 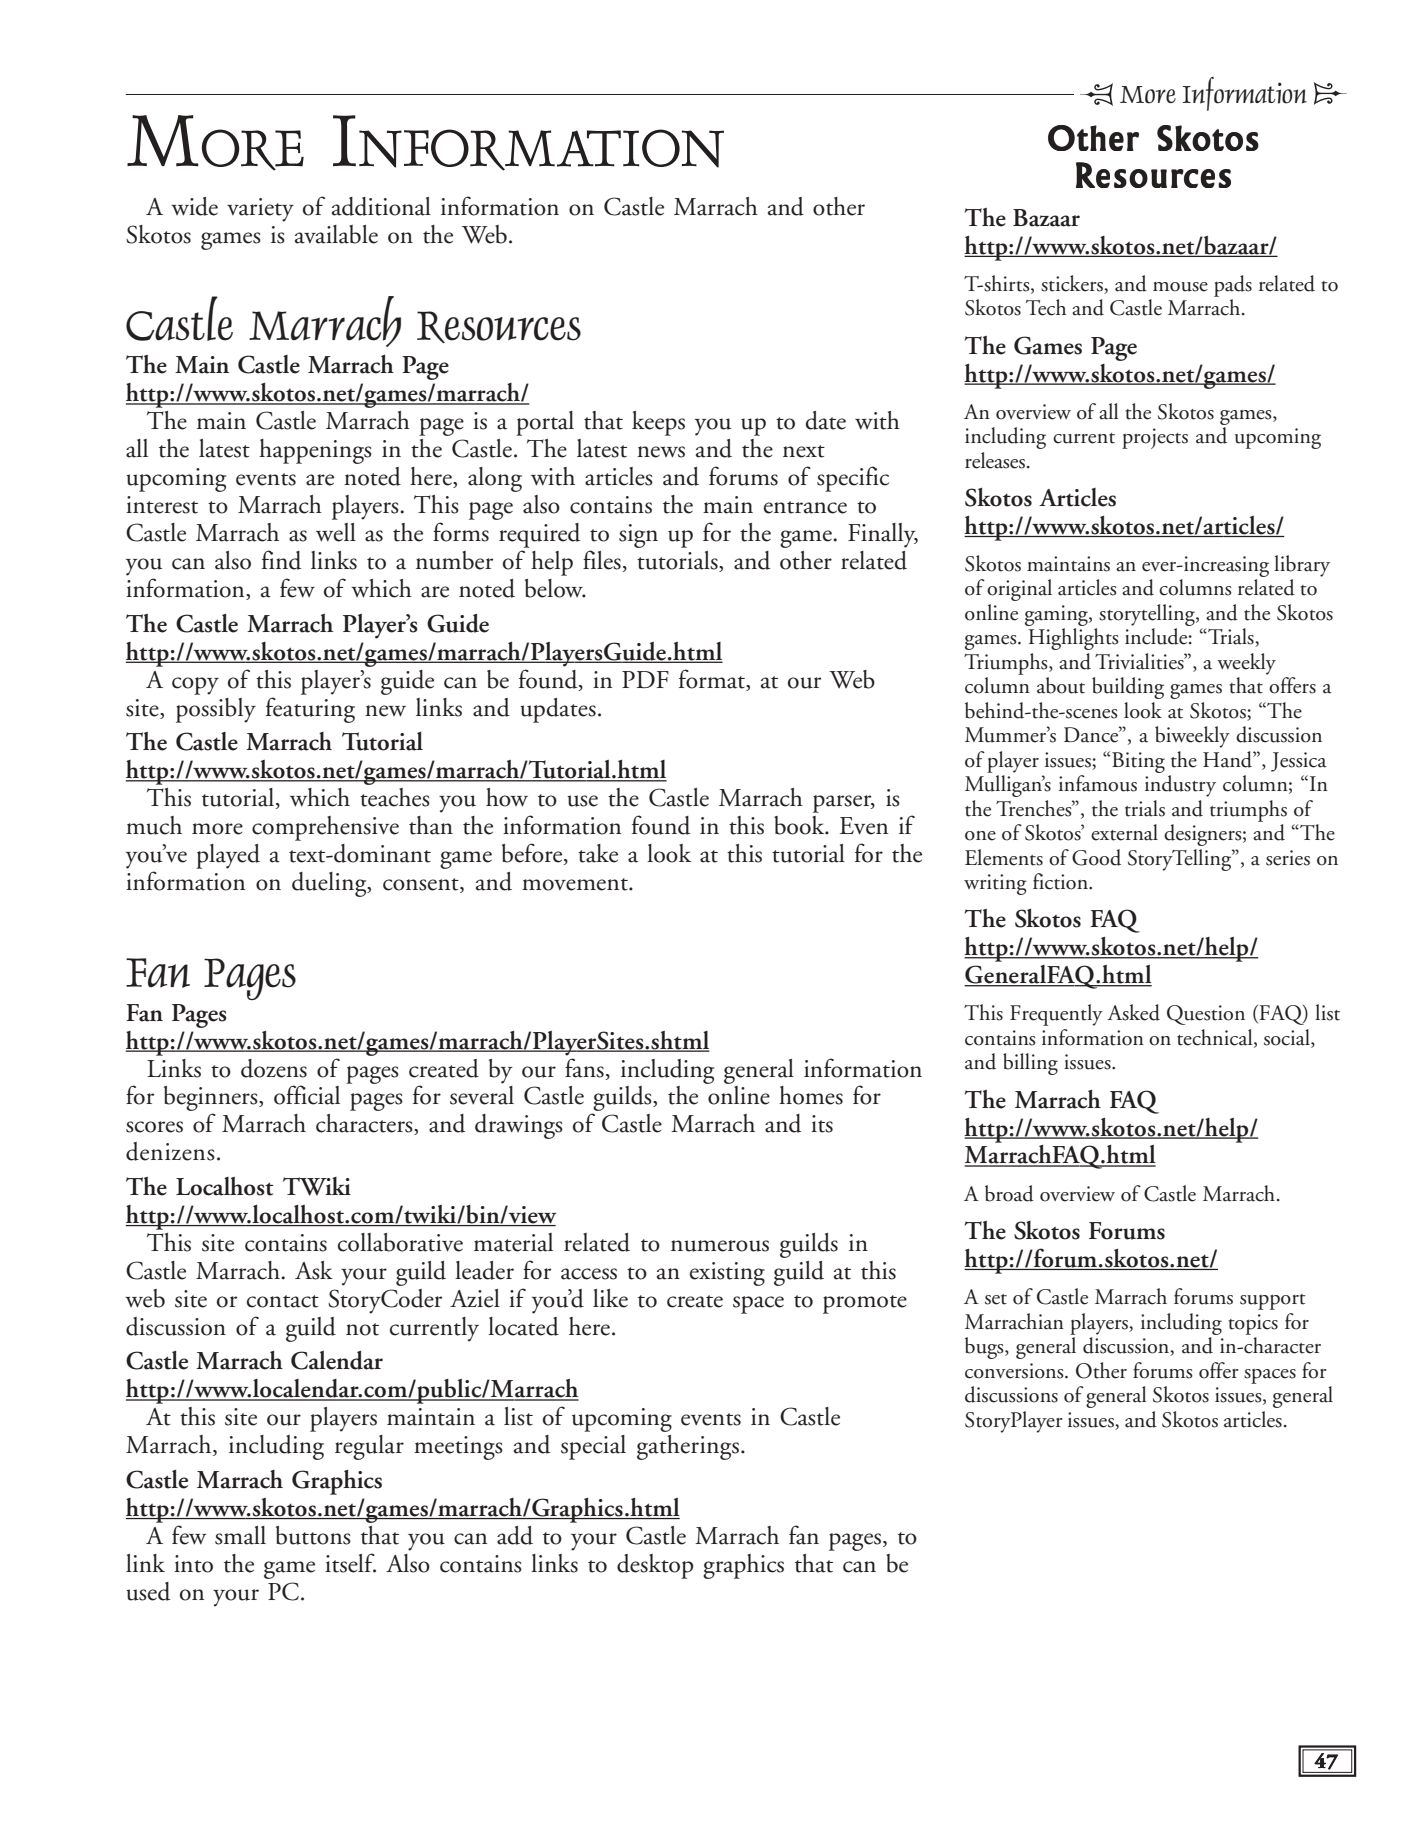 I want to click on dozens, so click(x=274, y=1068).
